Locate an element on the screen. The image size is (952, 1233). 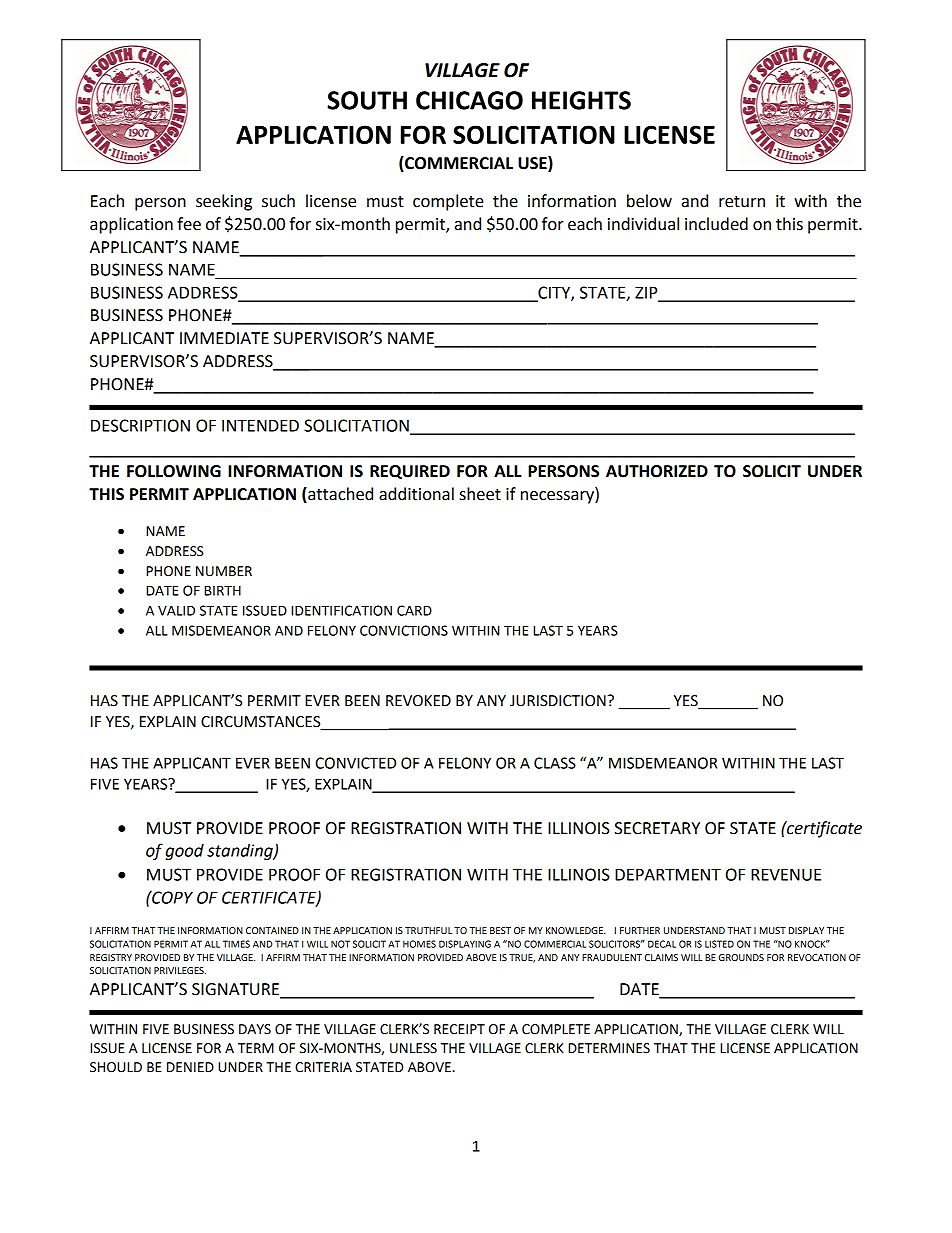
CLASS is located at coordinates (555, 763).
